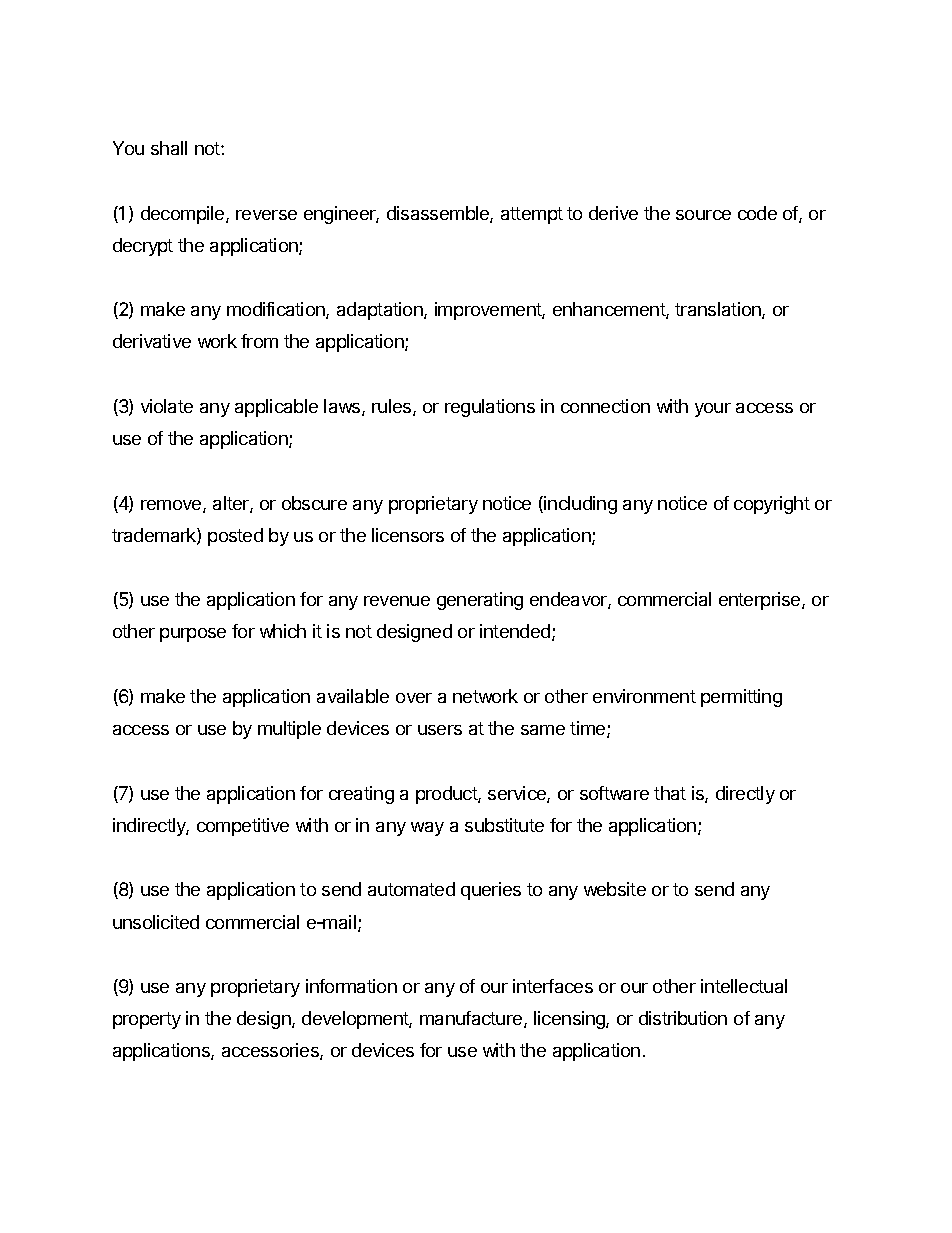 Image resolution: width=952 pixels, height=1233 pixels. Describe the element at coordinates (761, 601) in the image. I see `enterprise` at that location.
